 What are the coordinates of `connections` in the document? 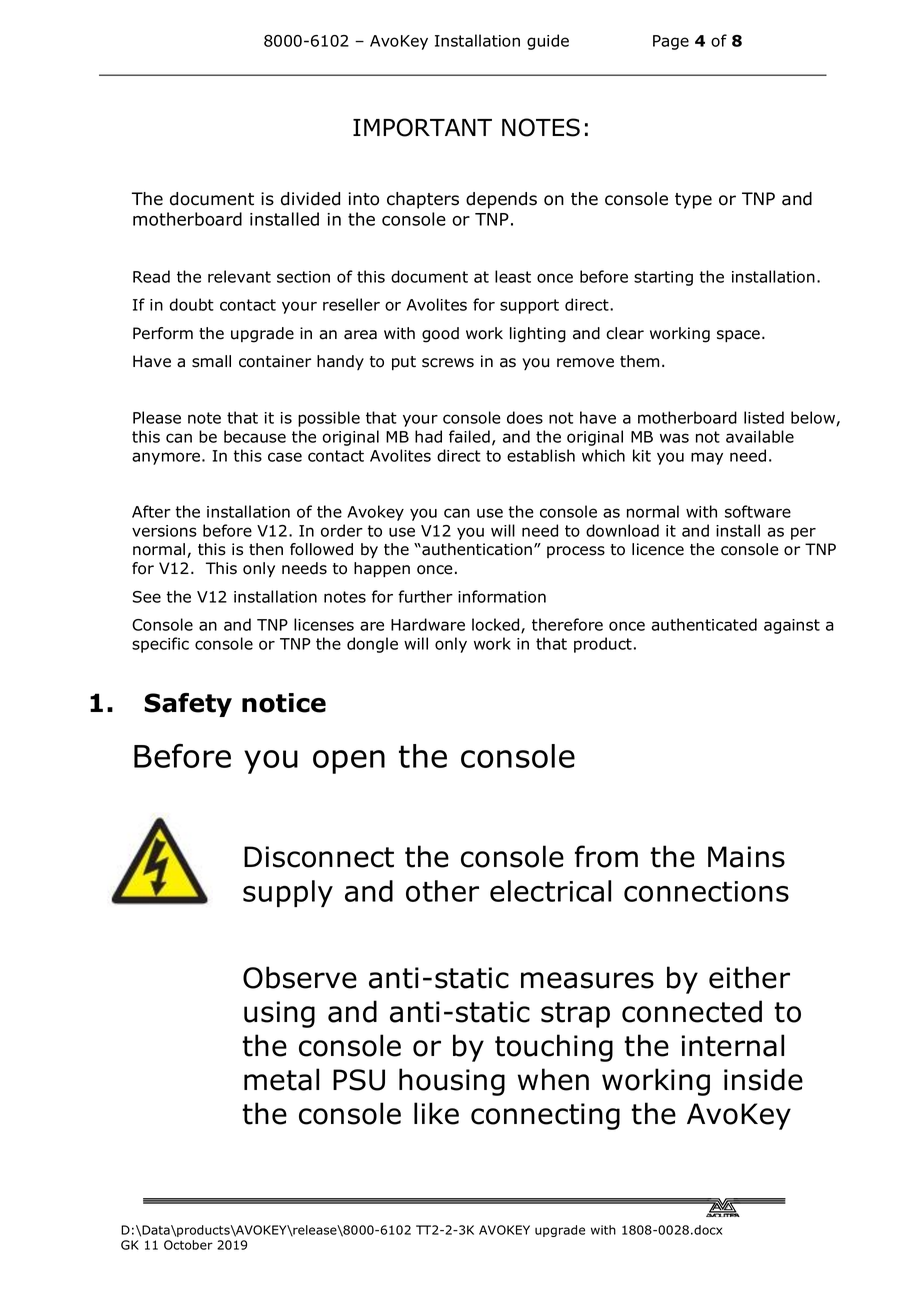 It's located at (706, 891).
